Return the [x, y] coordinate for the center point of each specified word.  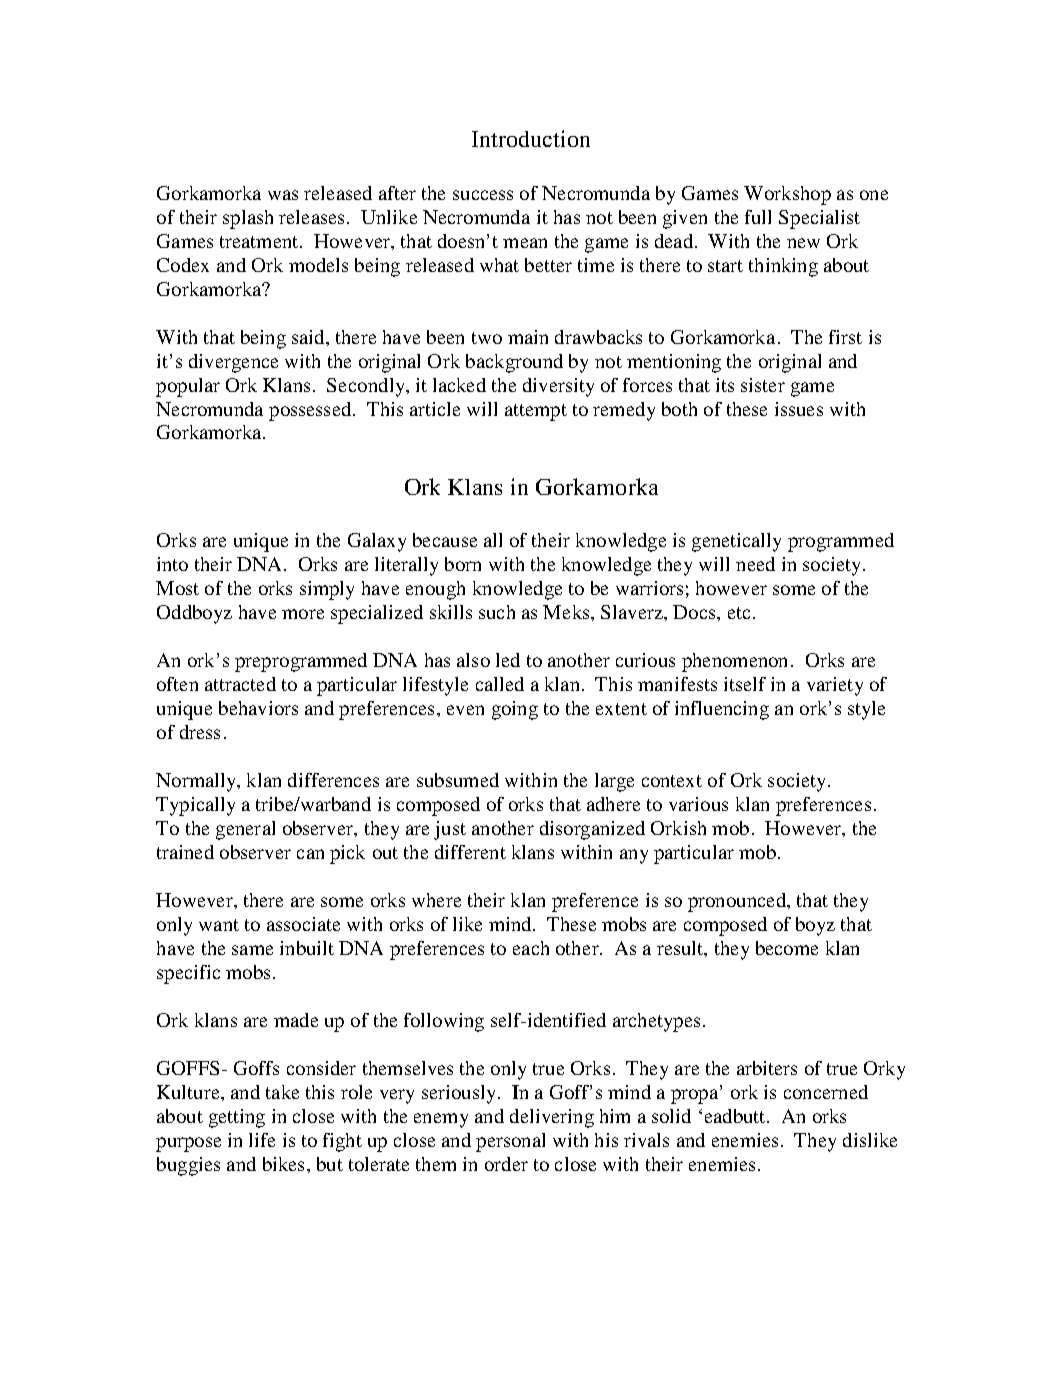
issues [799, 409]
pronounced [738, 902]
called [500, 684]
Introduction [531, 138]
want [219, 925]
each [531, 948]
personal [510, 1142]
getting [237, 1118]
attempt [536, 412]
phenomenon [734, 662]
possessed [310, 411]
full [758, 217]
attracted [240, 684]
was [283, 195]
